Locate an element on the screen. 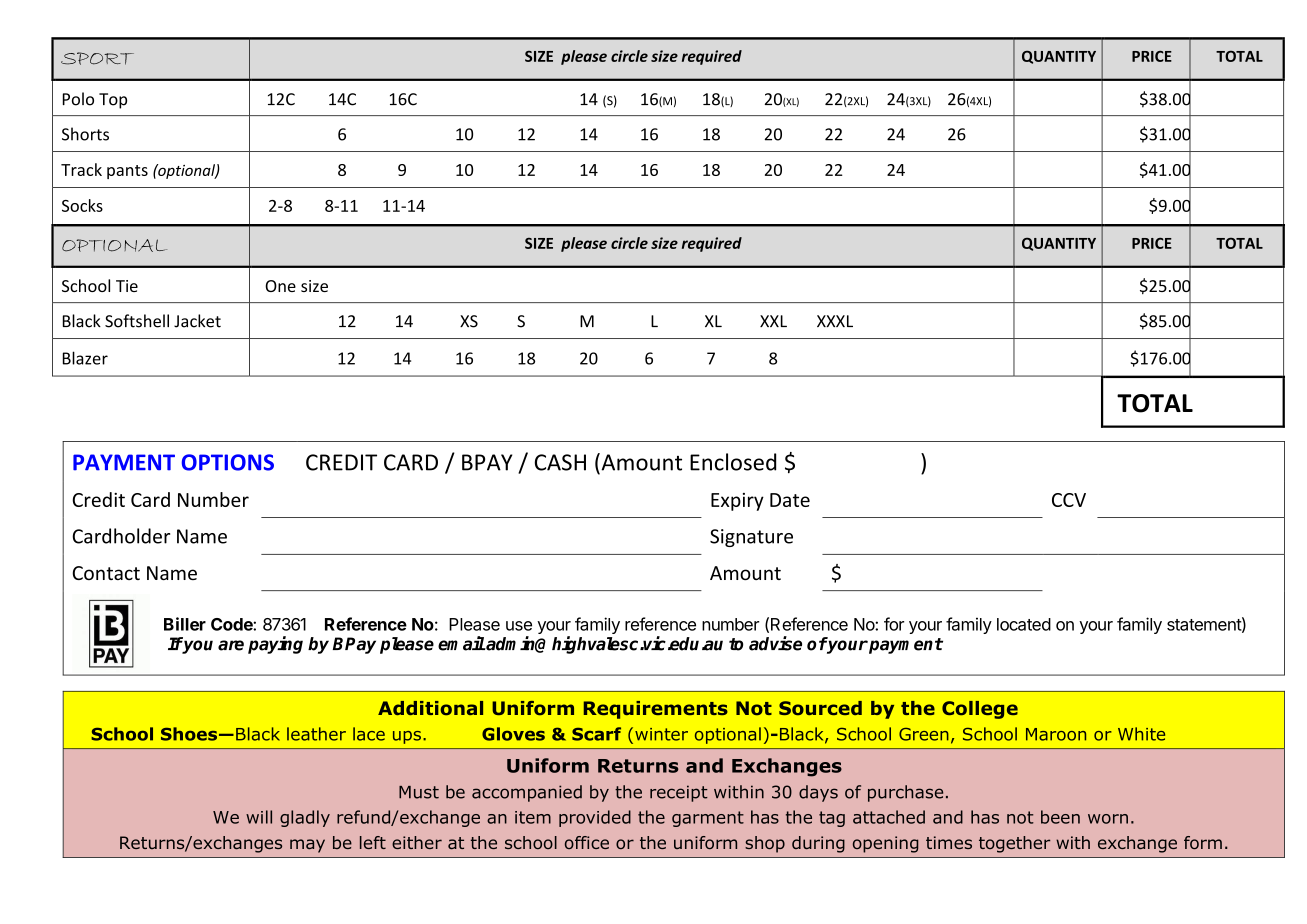  been is located at coordinates (1060, 817).
